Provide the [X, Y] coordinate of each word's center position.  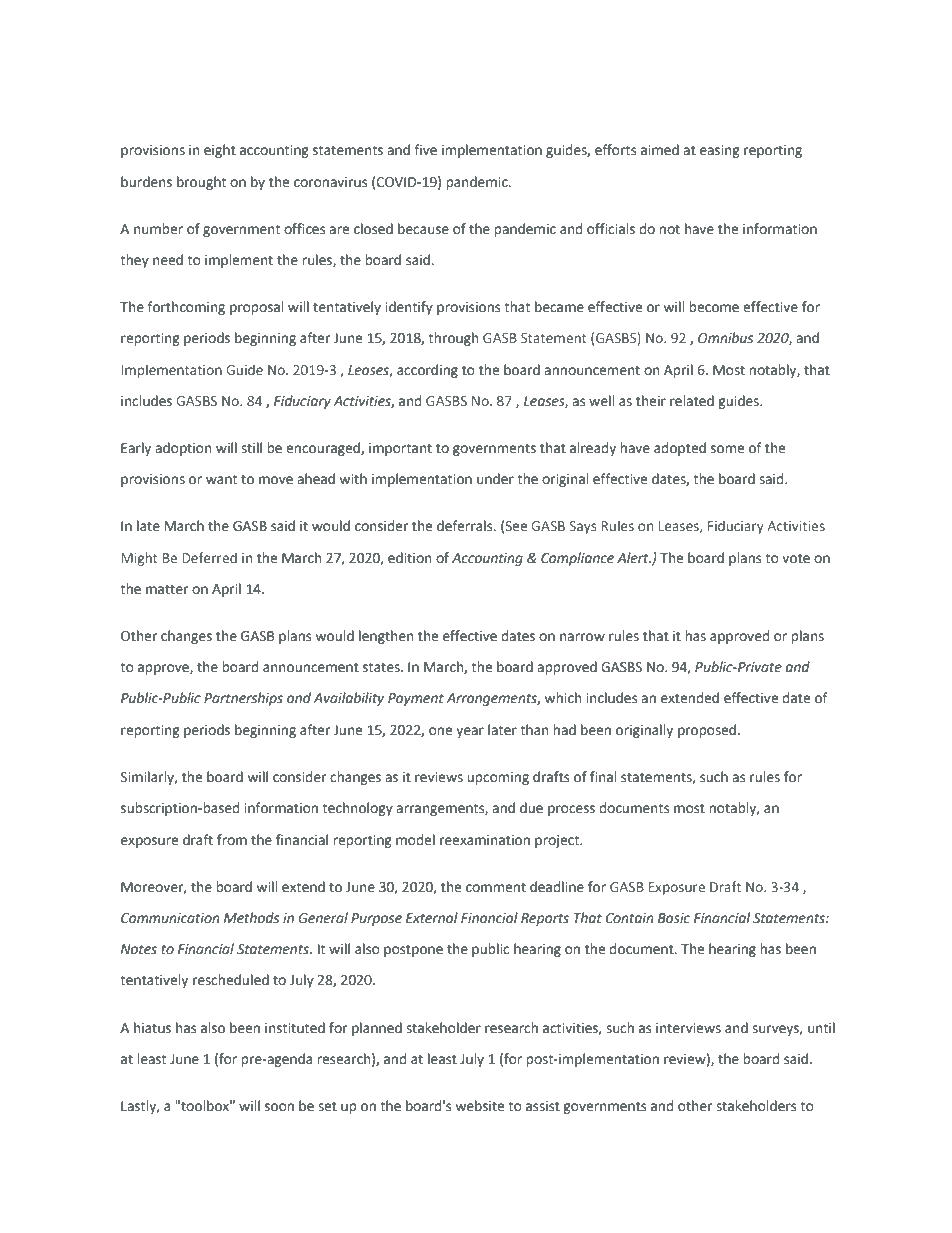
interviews [688, 1028]
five [425, 150]
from [232, 840]
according [427, 371]
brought [201, 183]
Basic [674, 918]
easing [720, 151]
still [251, 448]
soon [279, 1107]
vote [796, 558]
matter [167, 590]
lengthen [386, 637]
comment [496, 888]
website [480, 1106]
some [727, 449]
